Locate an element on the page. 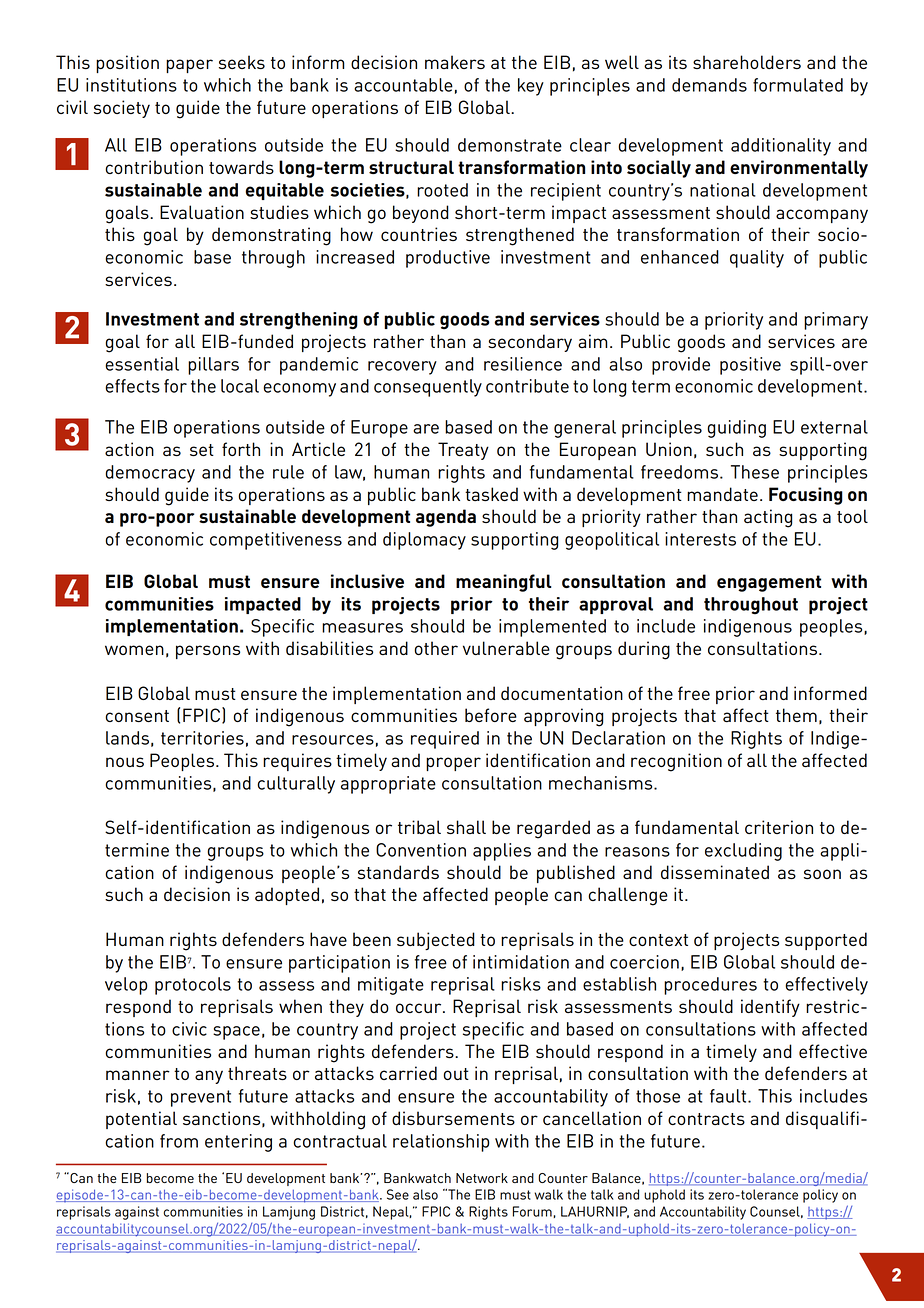 This document has width=924, height=1308. potential is located at coordinates (141, 1120).
